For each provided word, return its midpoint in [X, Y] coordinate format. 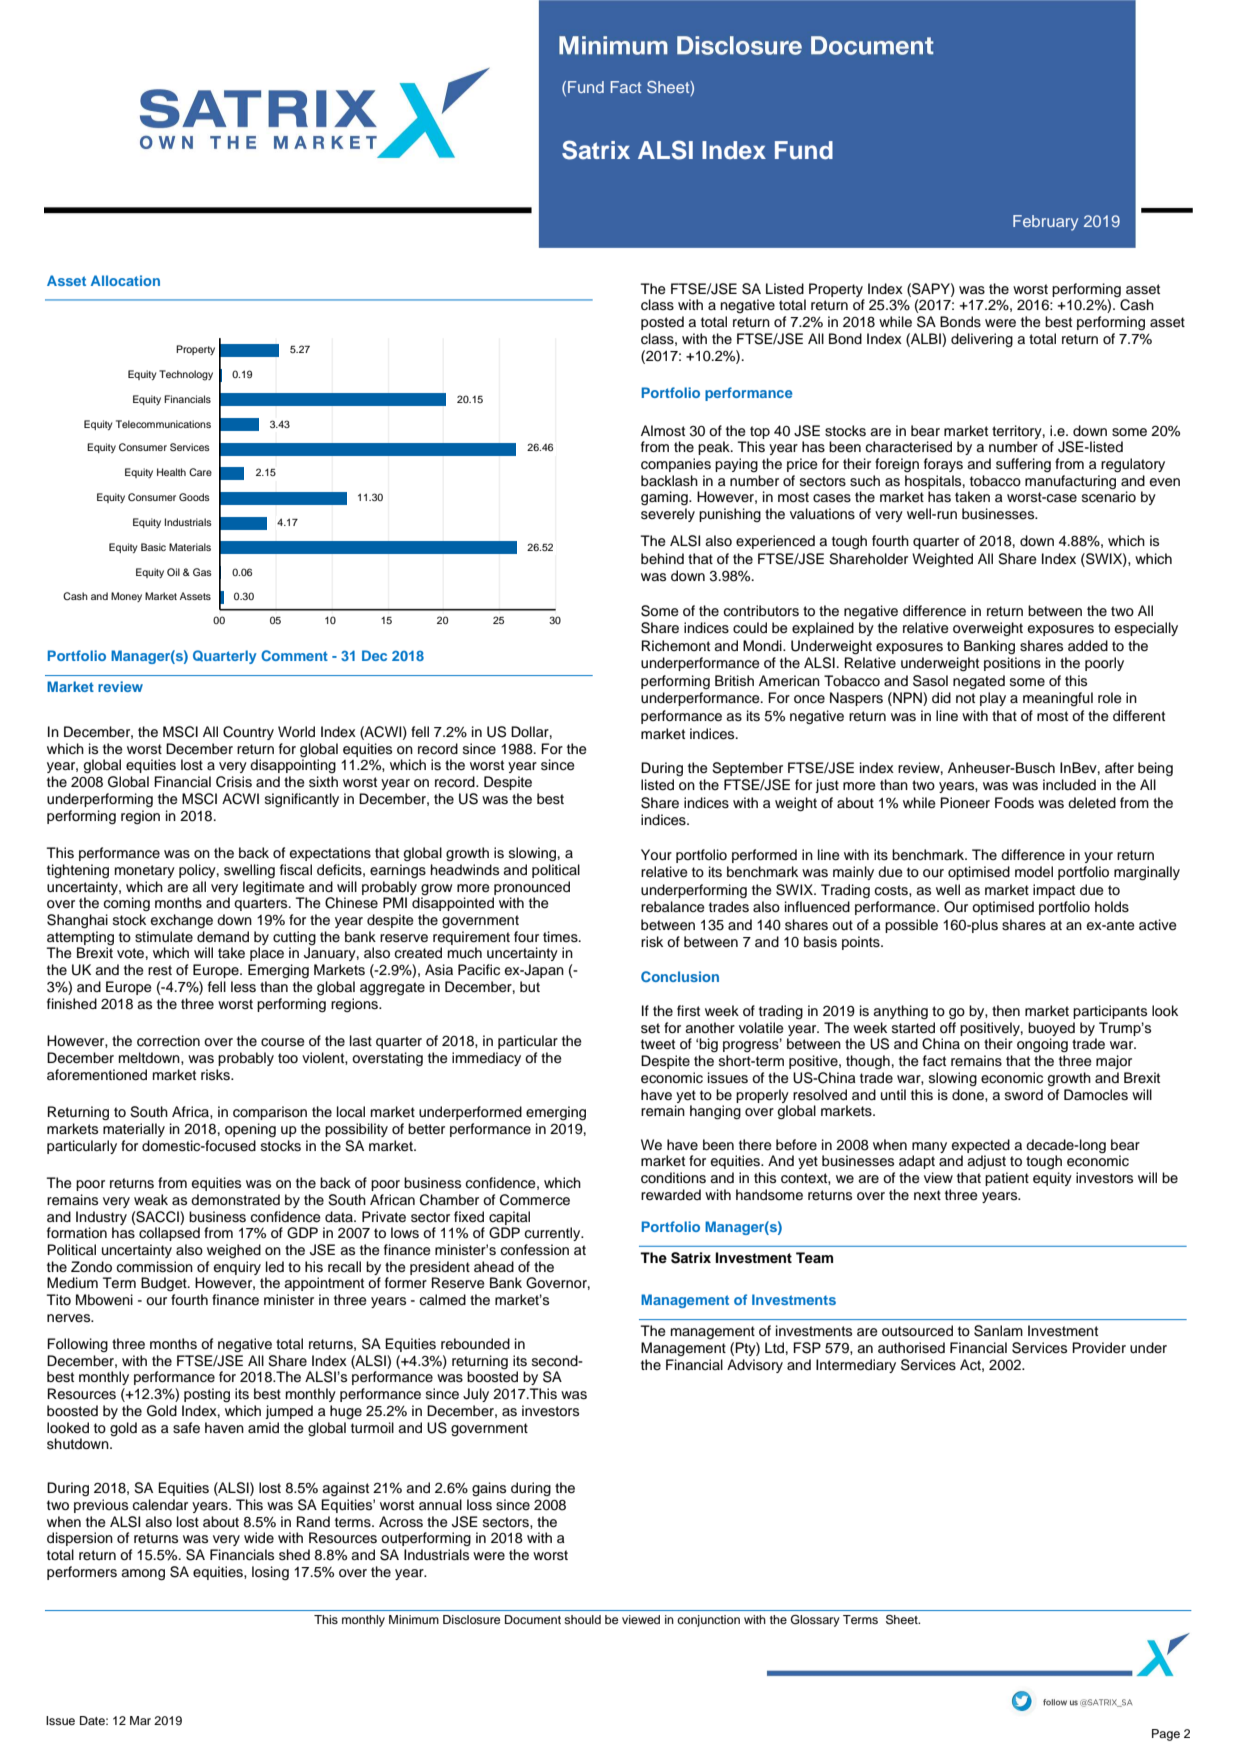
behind [662, 558]
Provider [1099, 1348]
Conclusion [680, 976]
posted [662, 323]
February [1045, 223]
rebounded [475, 1344]
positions [1012, 664]
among [143, 1575]
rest [160, 970]
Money [126, 597]
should [582, 1619]
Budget [165, 1284]
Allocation [125, 280]
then [1006, 1011]
